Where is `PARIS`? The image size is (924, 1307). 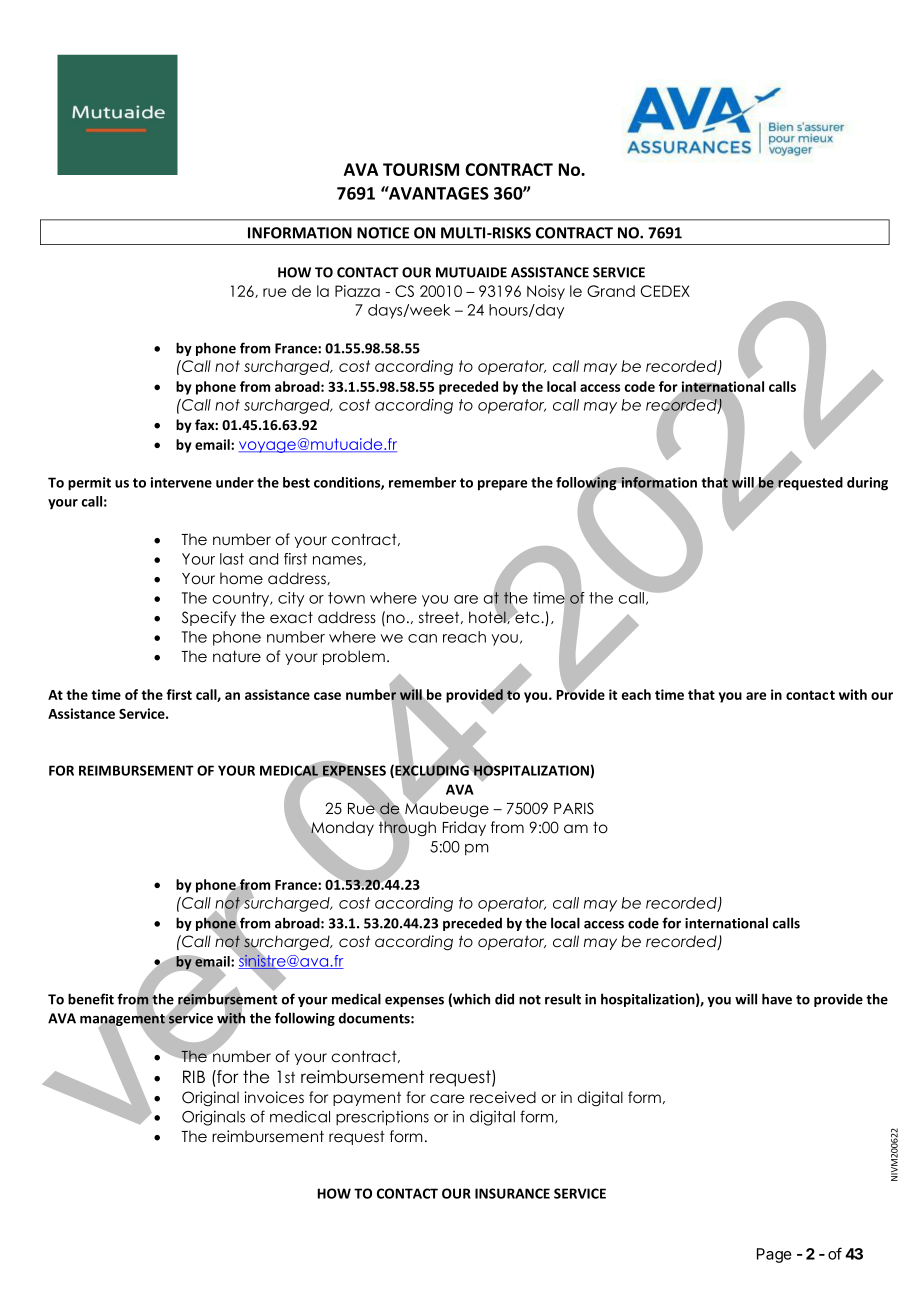 PARIS is located at coordinates (574, 808).
